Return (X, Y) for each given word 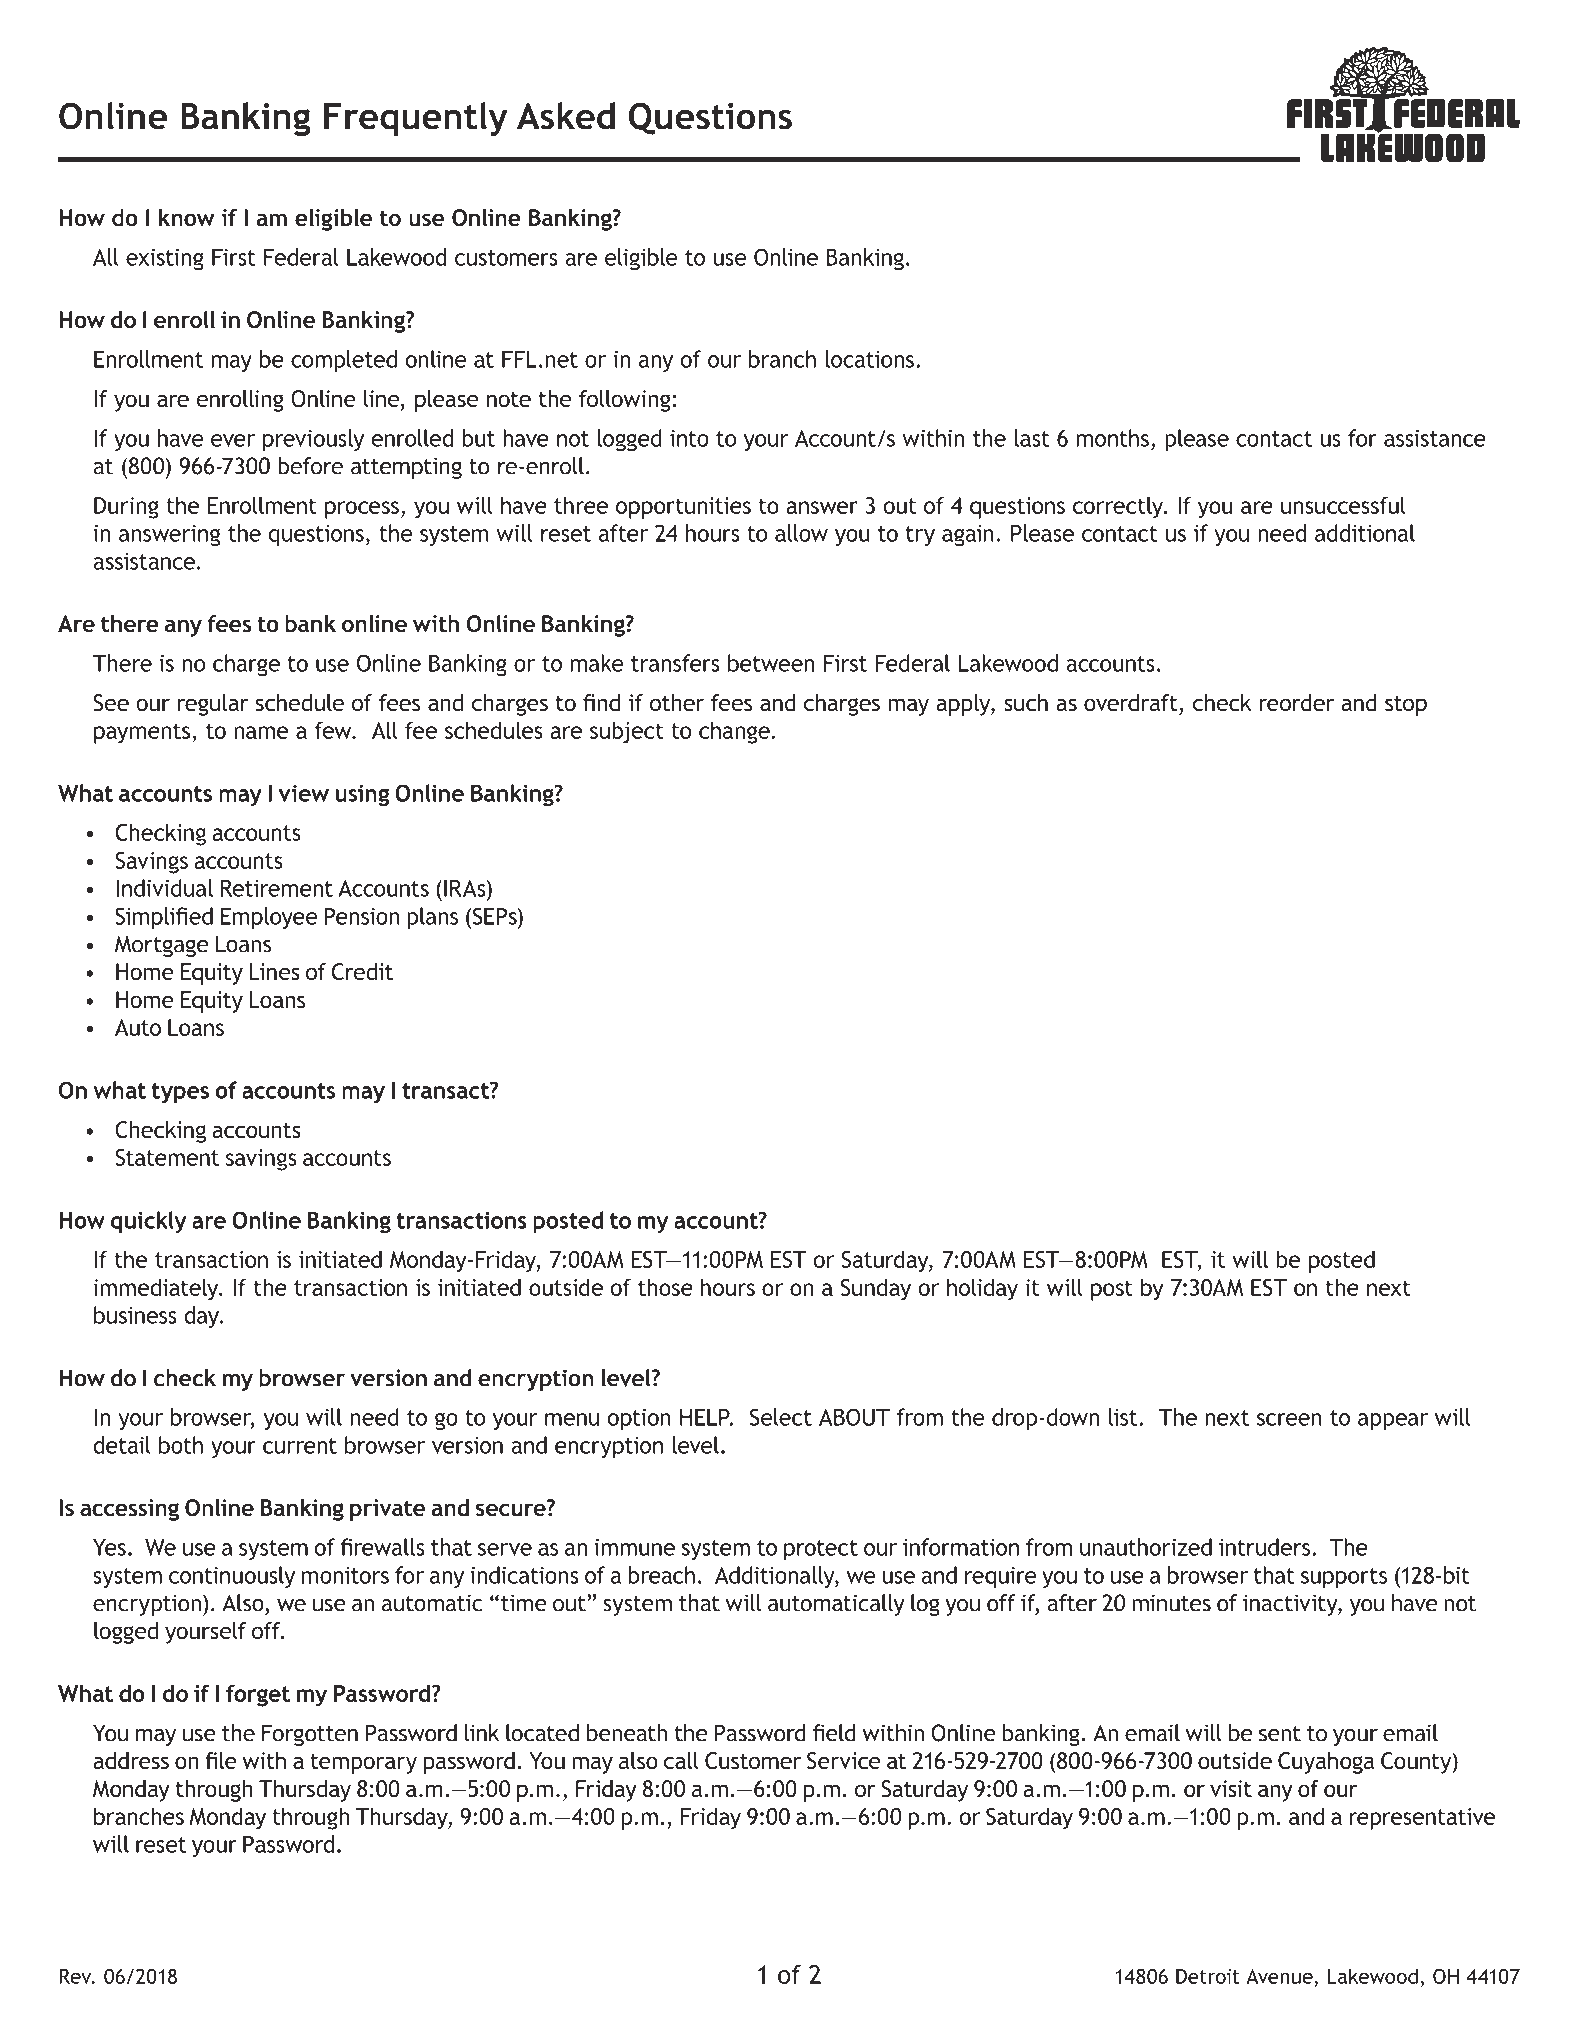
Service (843, 1761)
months (1112, 438)
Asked (566, 116)
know (187, 218)
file (221, 1760)
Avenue (1279, 1976)
